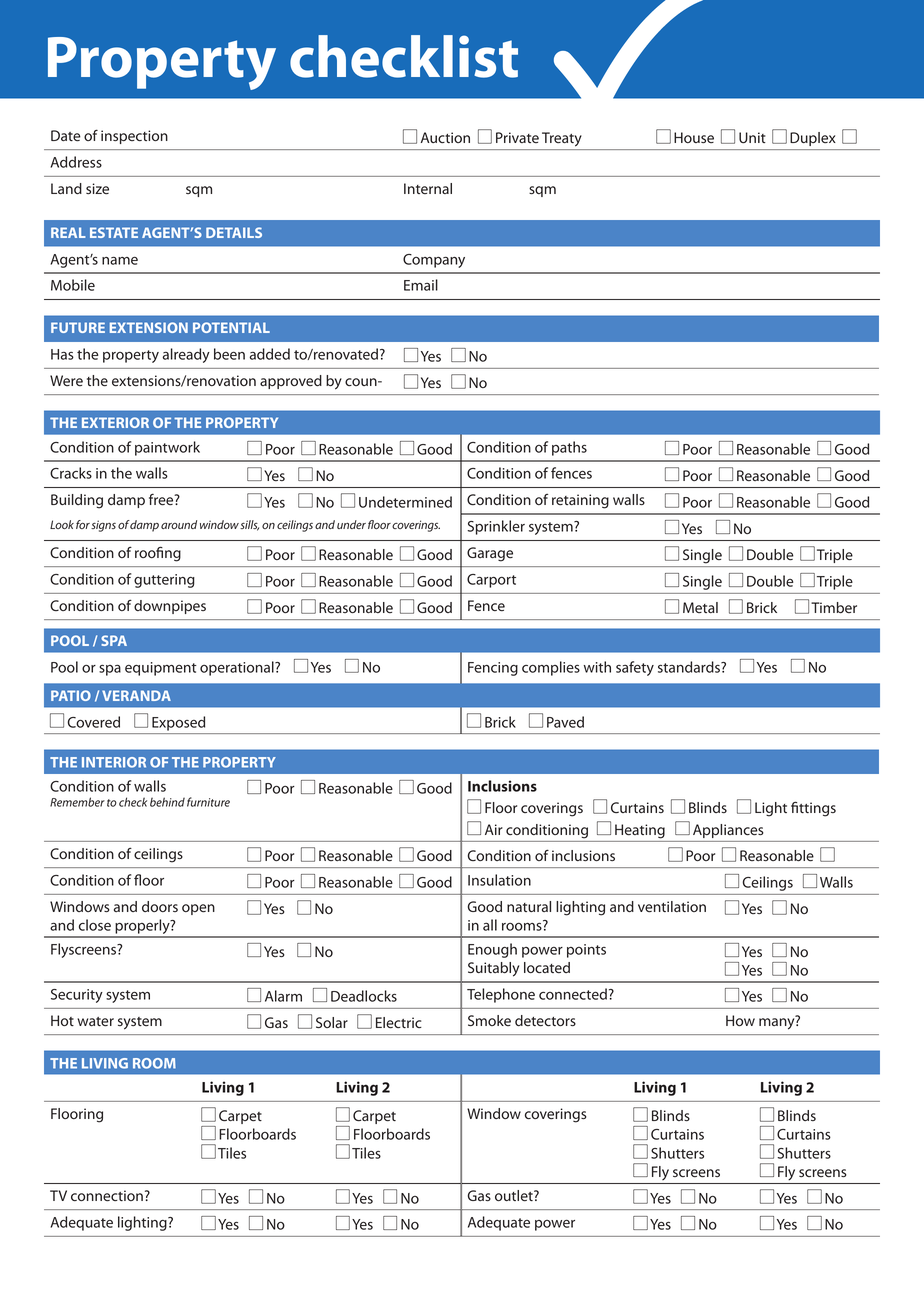 This screenshot has width=924, height=1308. I want to click on ventilation, so click(672, 907).
